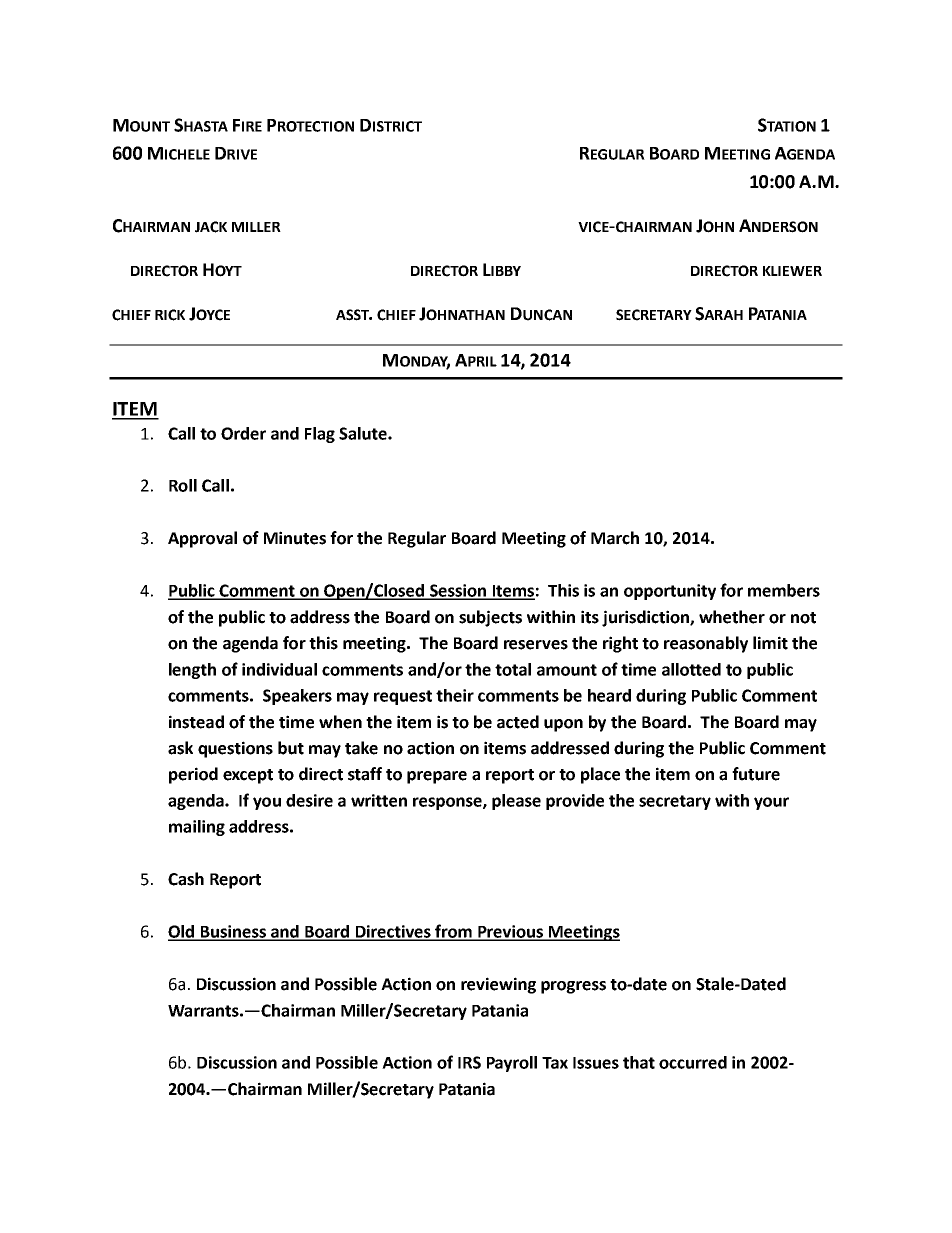  Describe the element at coordinates (784, 590) in the screenshot. I see `members` at that location.
